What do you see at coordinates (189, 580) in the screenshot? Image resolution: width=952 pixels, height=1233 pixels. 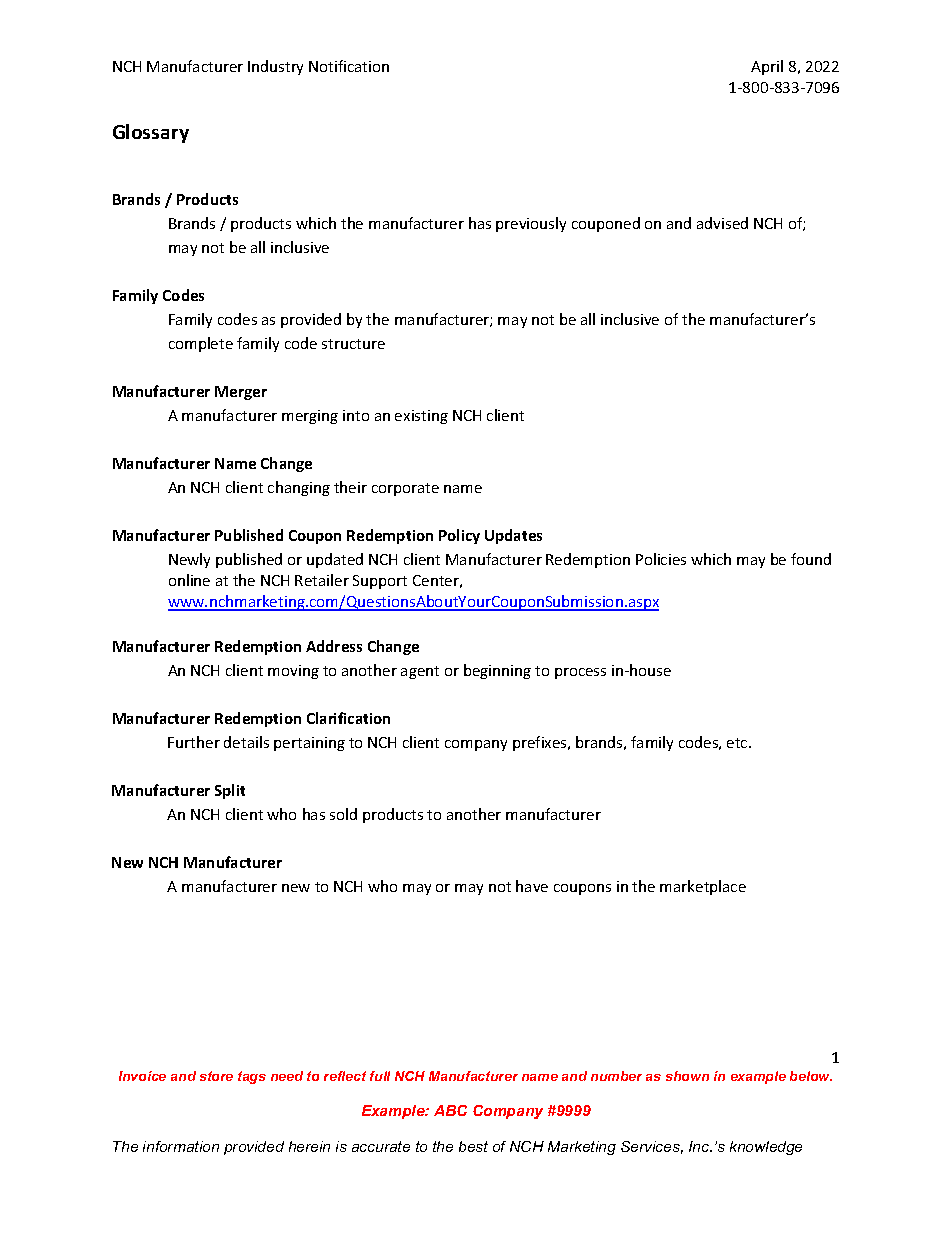 I see `online` at bounding box center [189, 580].
